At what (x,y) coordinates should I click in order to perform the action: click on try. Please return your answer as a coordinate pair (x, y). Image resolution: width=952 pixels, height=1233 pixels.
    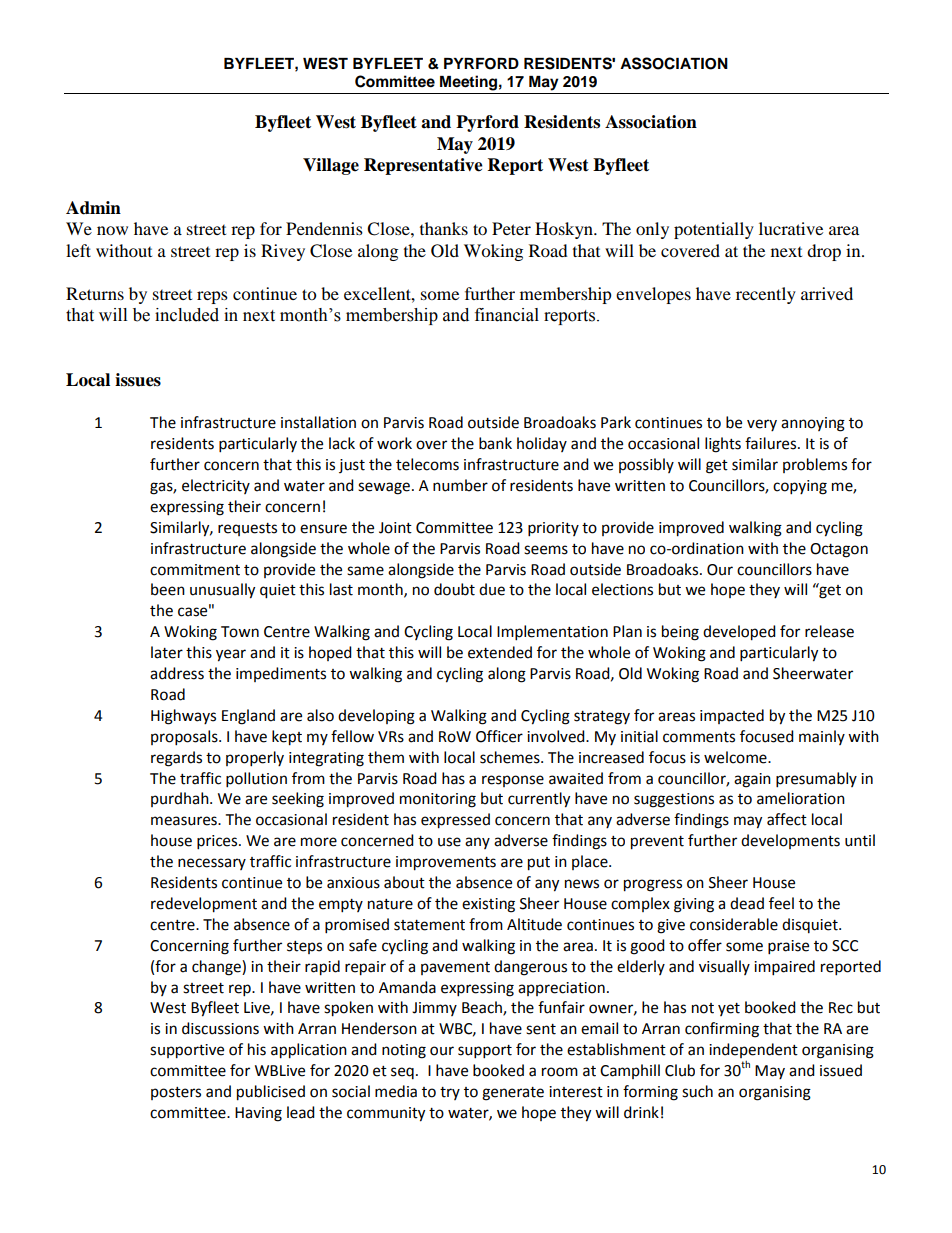
    Looking at the image, I should click on (450, 1093).
